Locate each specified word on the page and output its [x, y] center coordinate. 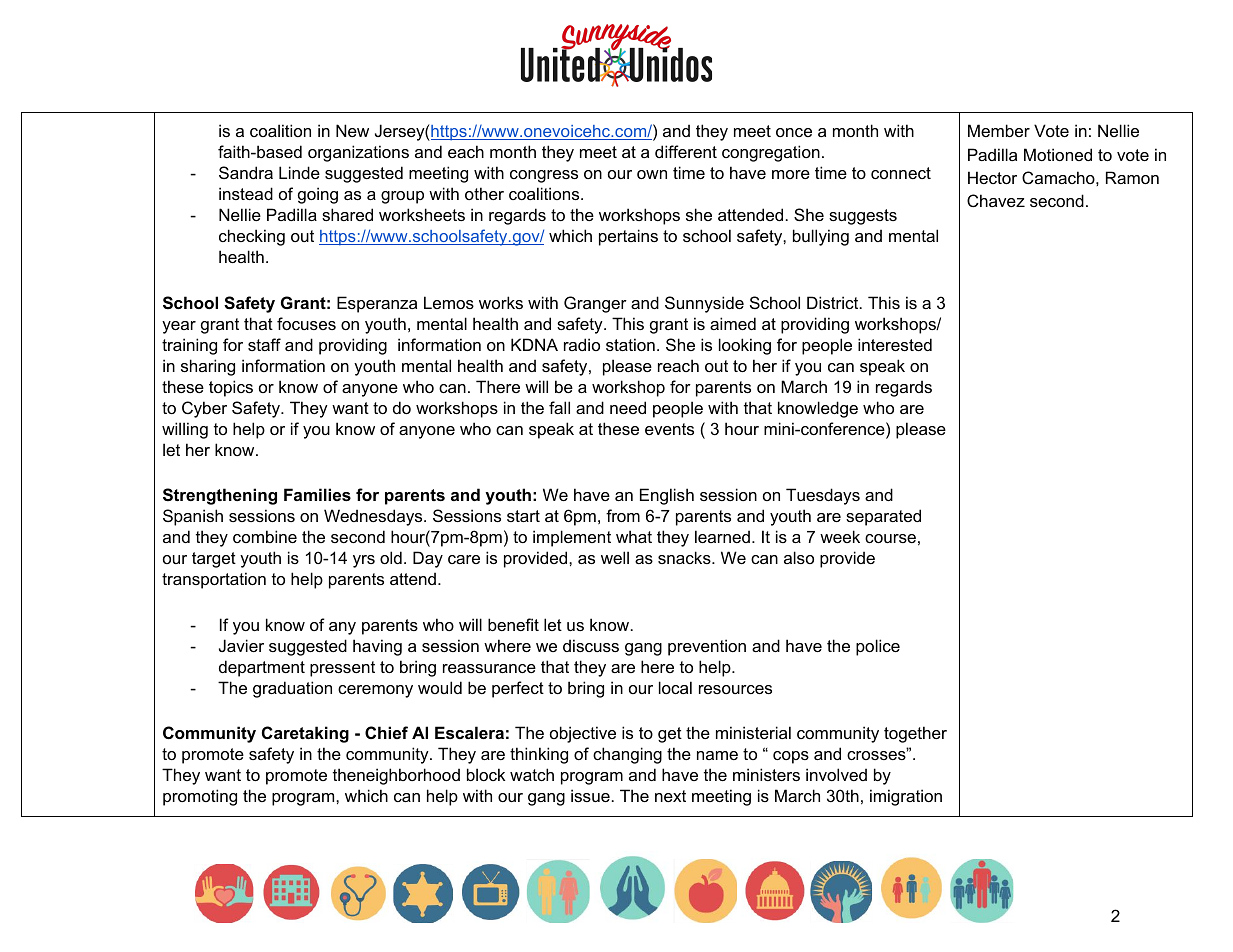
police [878, 647]
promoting [200, 797]
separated [883, 517]
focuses [306, 323]
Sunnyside [704, 304]
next [670, 796]
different [686, 151]
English [667, 496]
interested [895, 344]
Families [317, 494]
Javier [241, 645]
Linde [299, 172]
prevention [707, 647]
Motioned [1058, 154]
